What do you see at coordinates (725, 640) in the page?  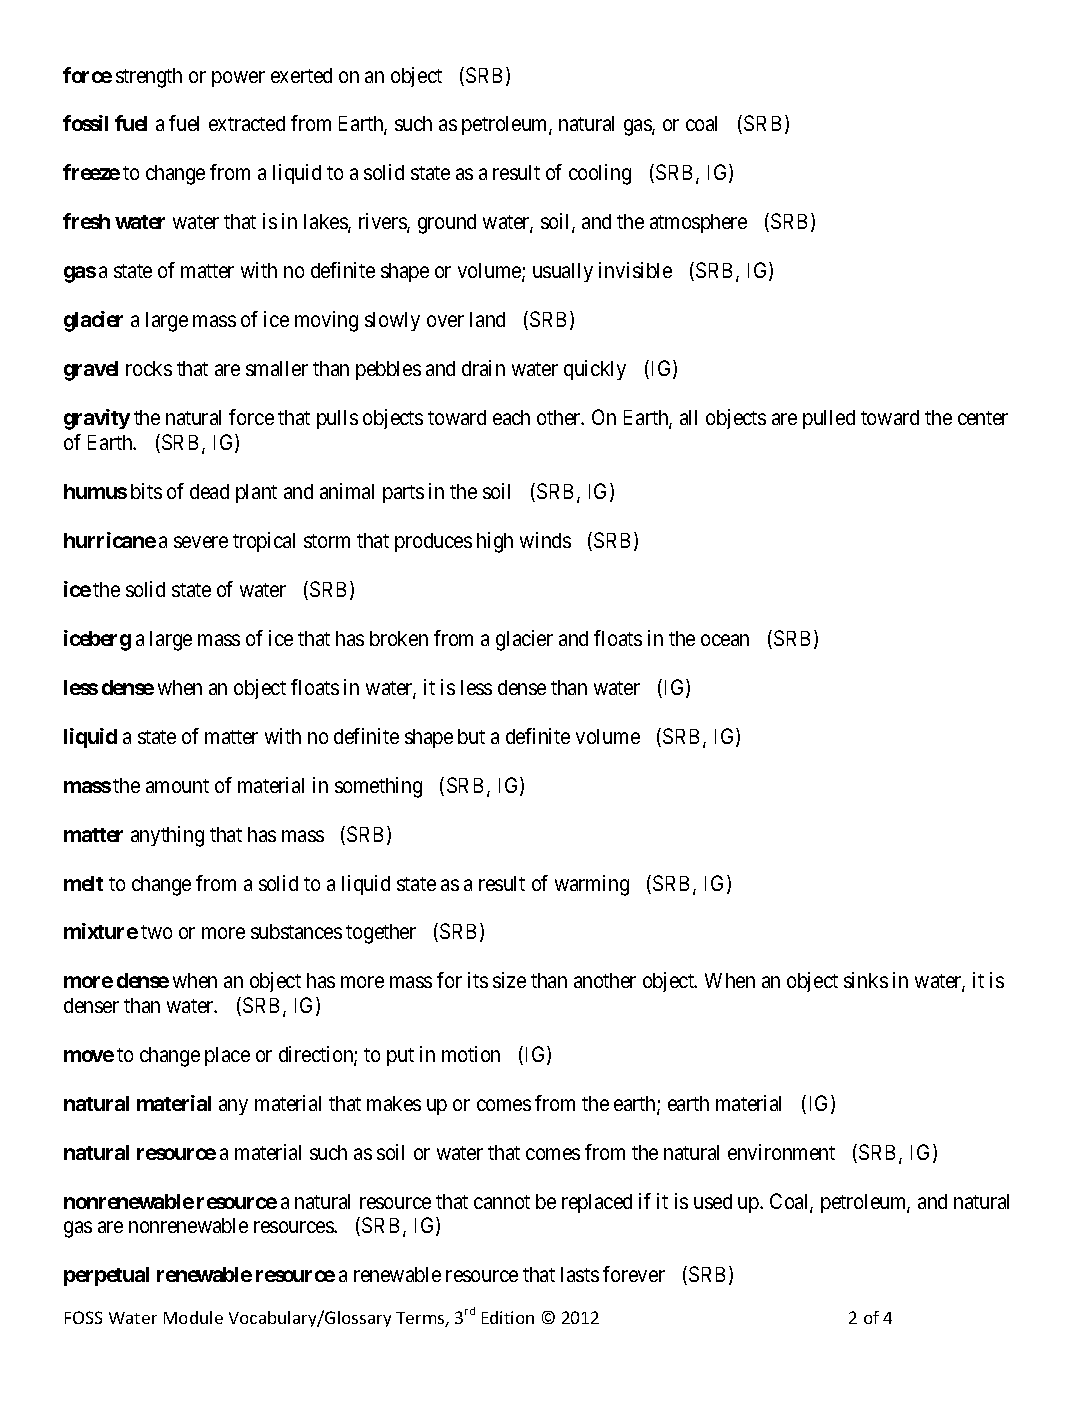 I see `ocean` at bounding box center [725, 640].
